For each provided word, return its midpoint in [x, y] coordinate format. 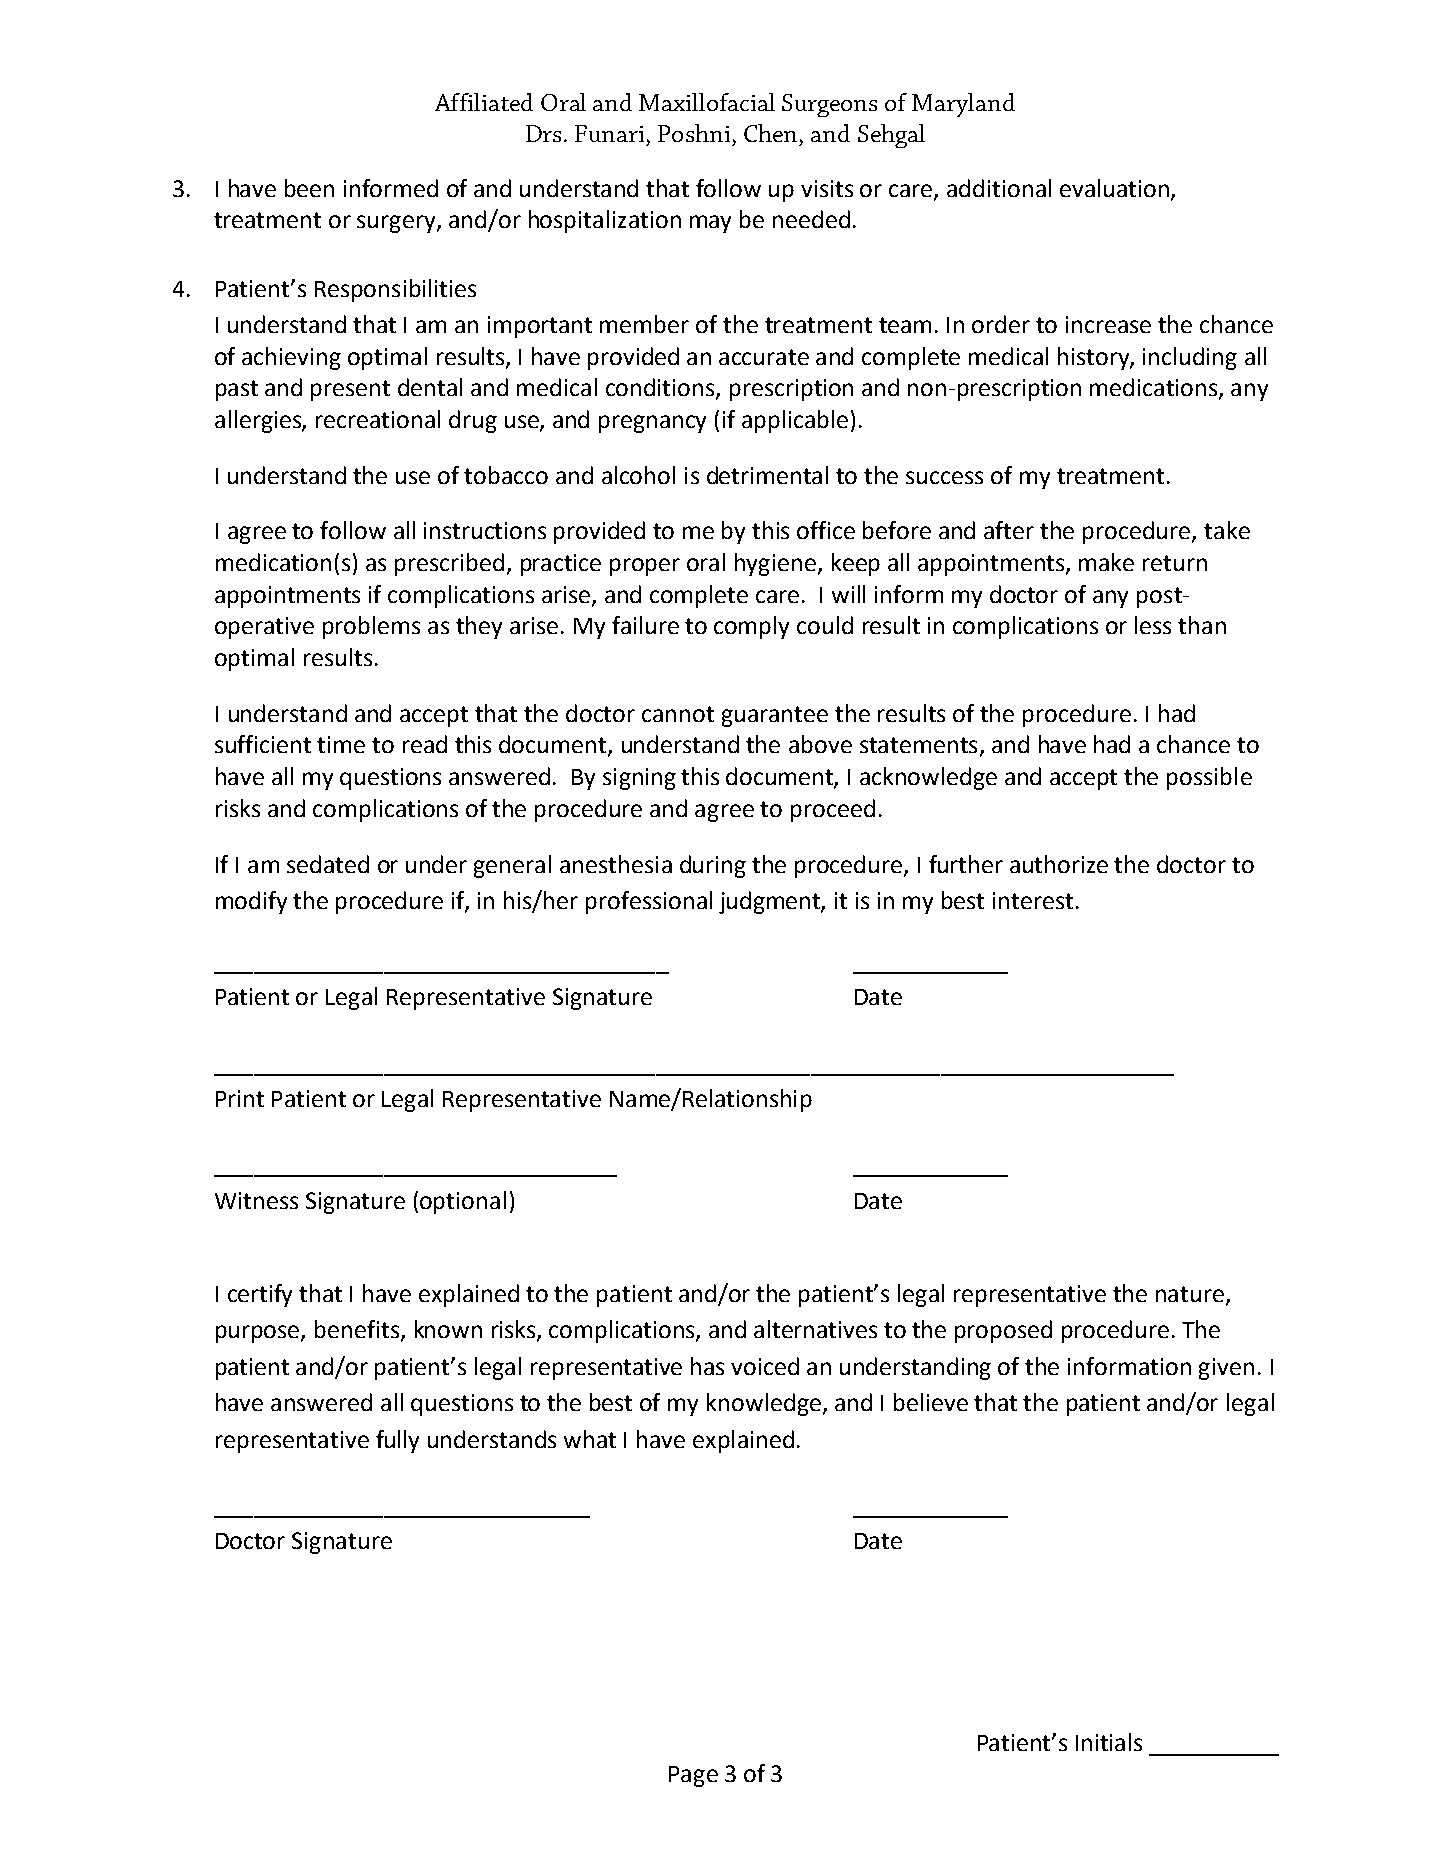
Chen [770, 133]
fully [397, 1441]
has [707, 1366]
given [1226, 1369]
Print [240, 1098]
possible [1209, 778]
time [341, 744]
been [309, 188]
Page [693, 1776]
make [1106, 562]
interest [1033, 900]
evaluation [1116, 189]
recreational [378, 419]
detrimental [767, 475]
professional [649, 902]
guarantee [775, 716]
